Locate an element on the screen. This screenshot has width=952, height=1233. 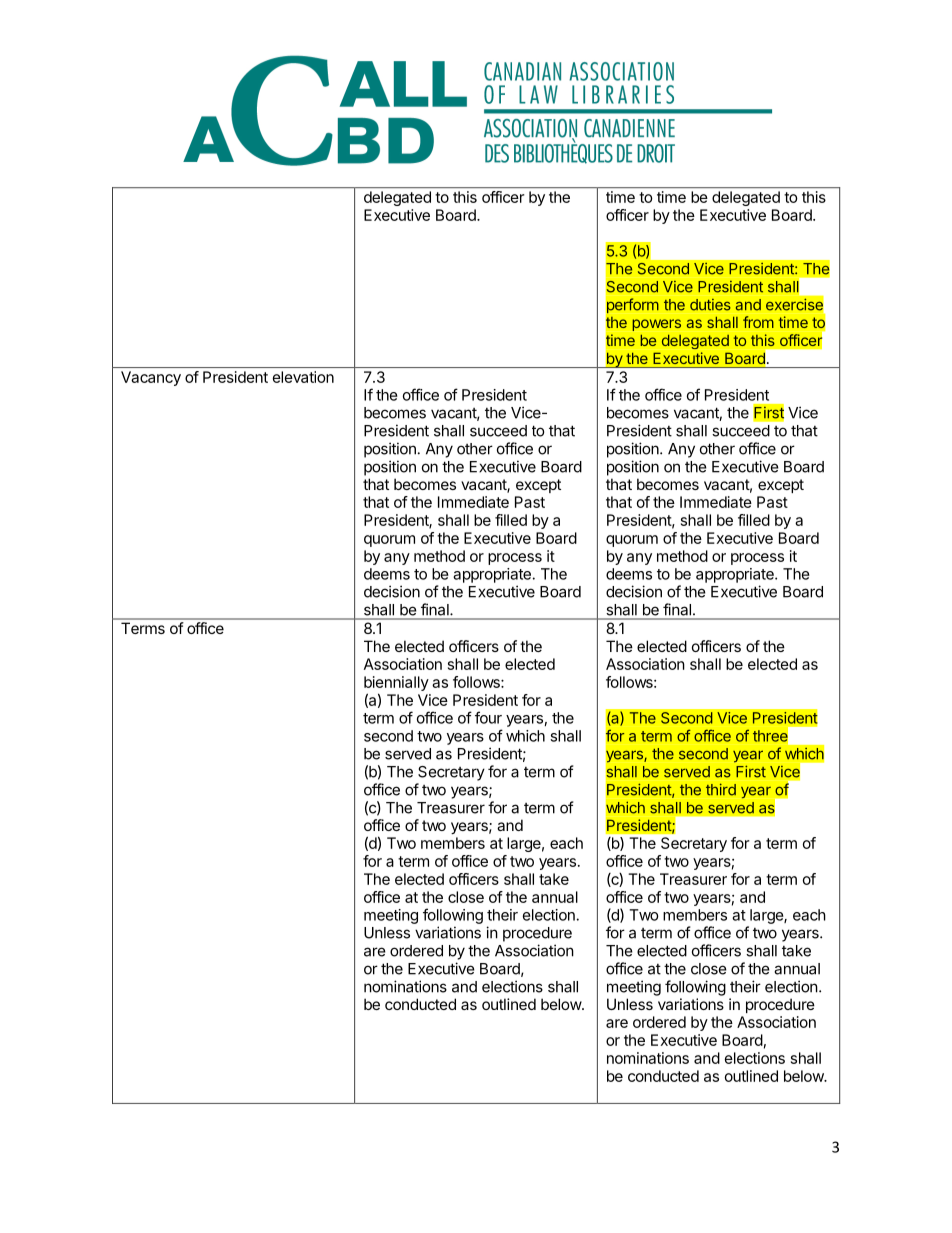
elevation is located at coordinates (303, 377).
